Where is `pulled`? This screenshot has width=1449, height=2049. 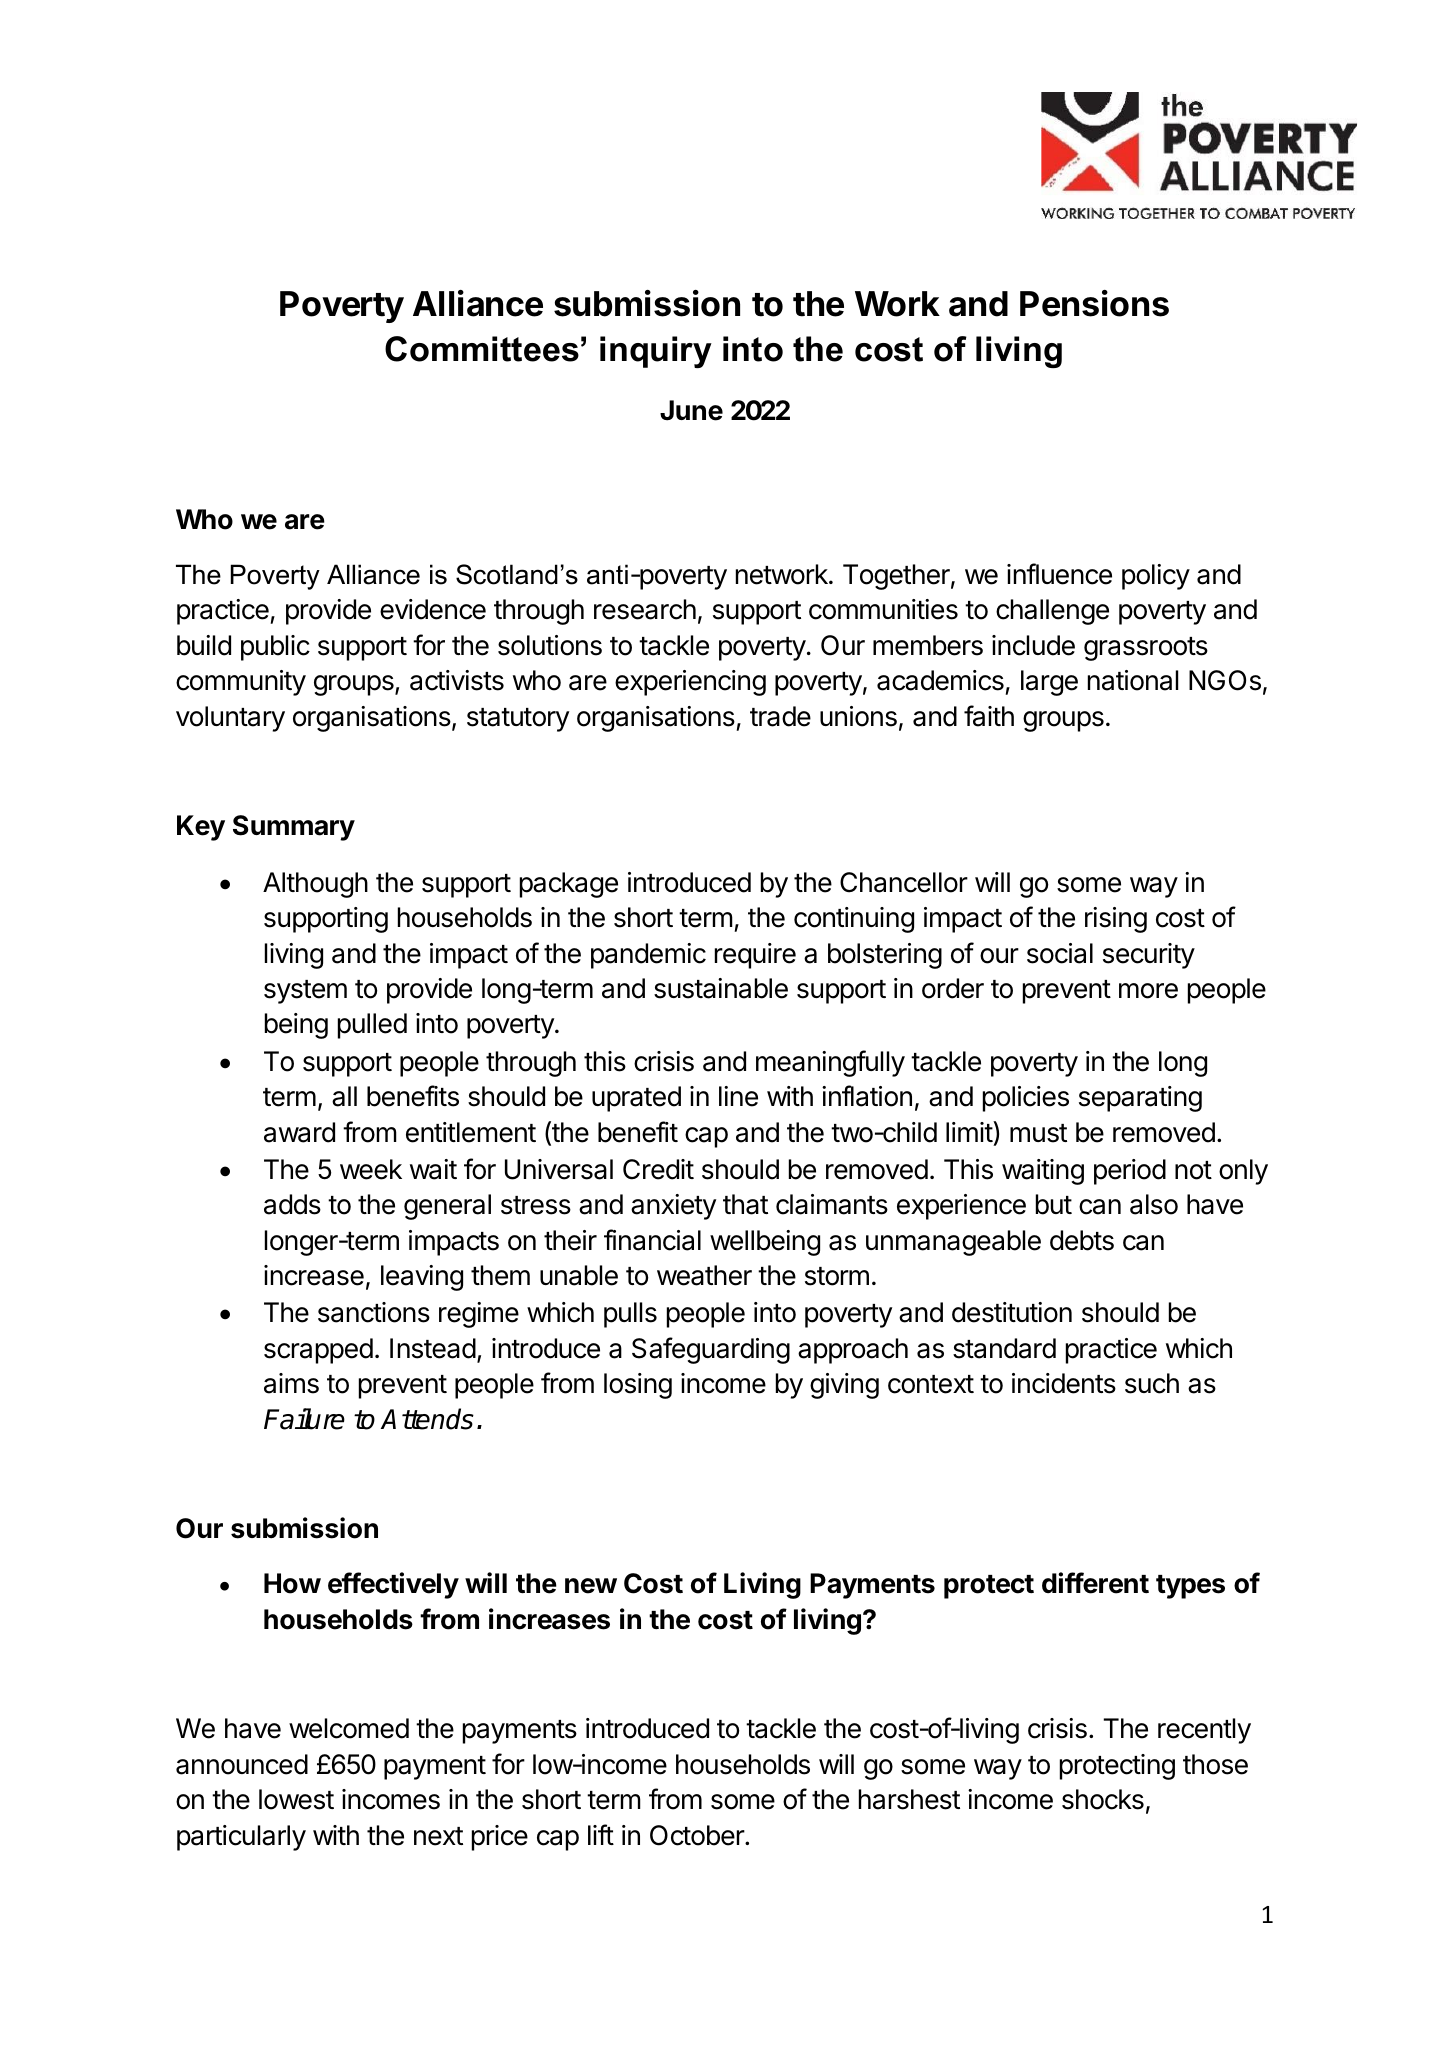 pulled is located at coordinates (372, 1026).
